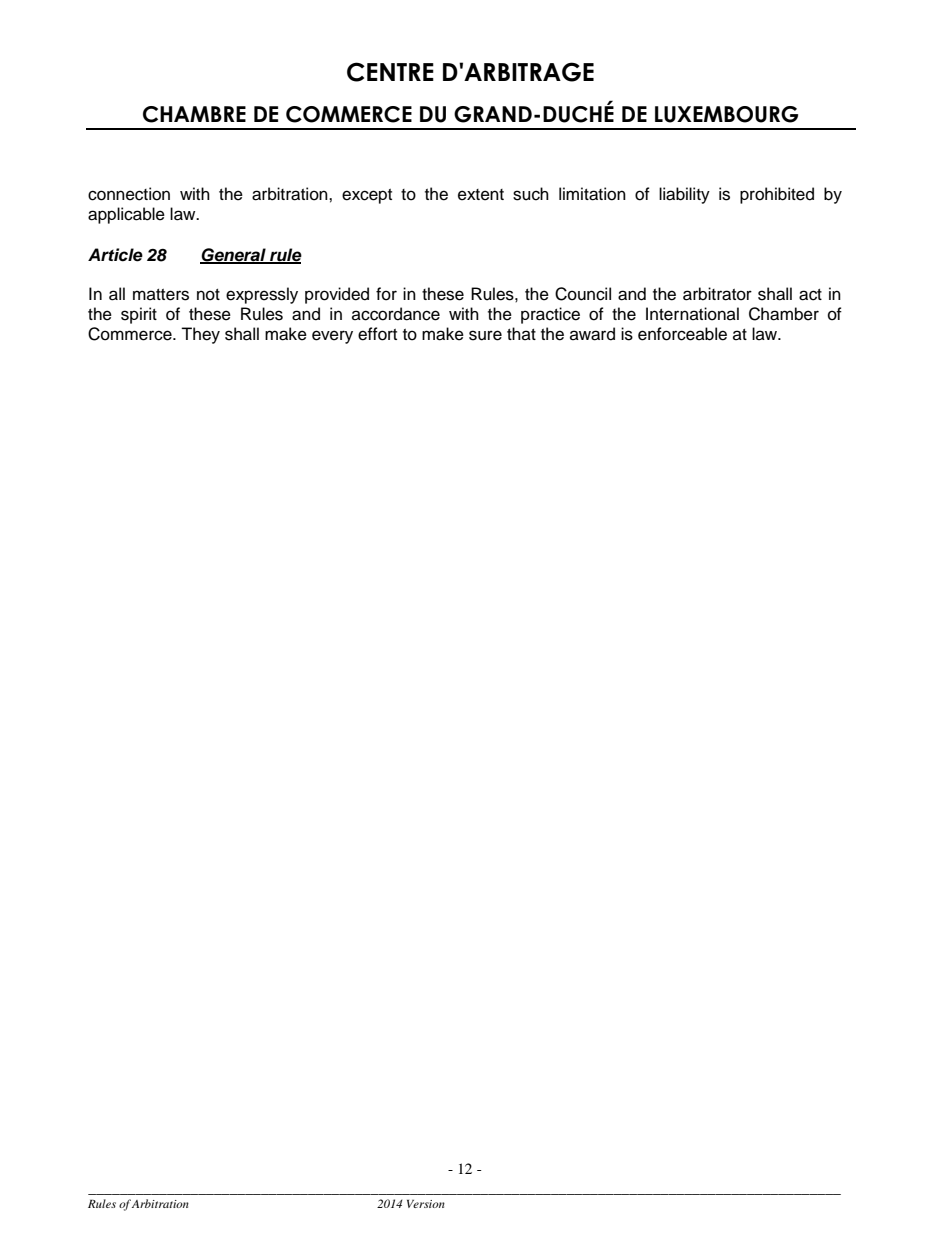 This screenshot has height=1233, width=952. Describe the element at coordinates (726, 114) in the screenshot. I see `LUXEMBOURG` at that location.
